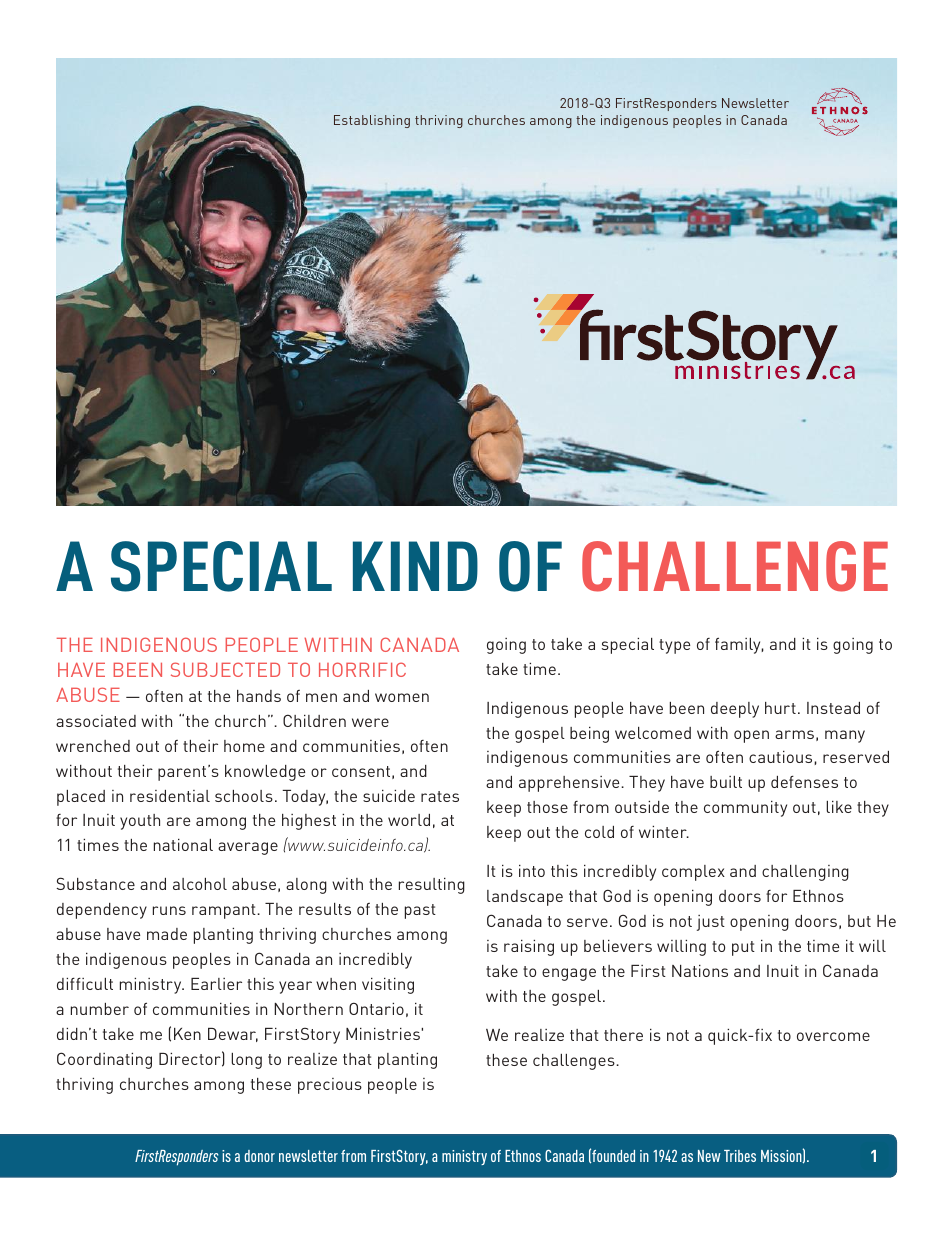 Image resolution: width=952 pixels, height=1233 pixels. Describe the element at coordinates (330, 1086) in the page. I see `precious` at that location.
